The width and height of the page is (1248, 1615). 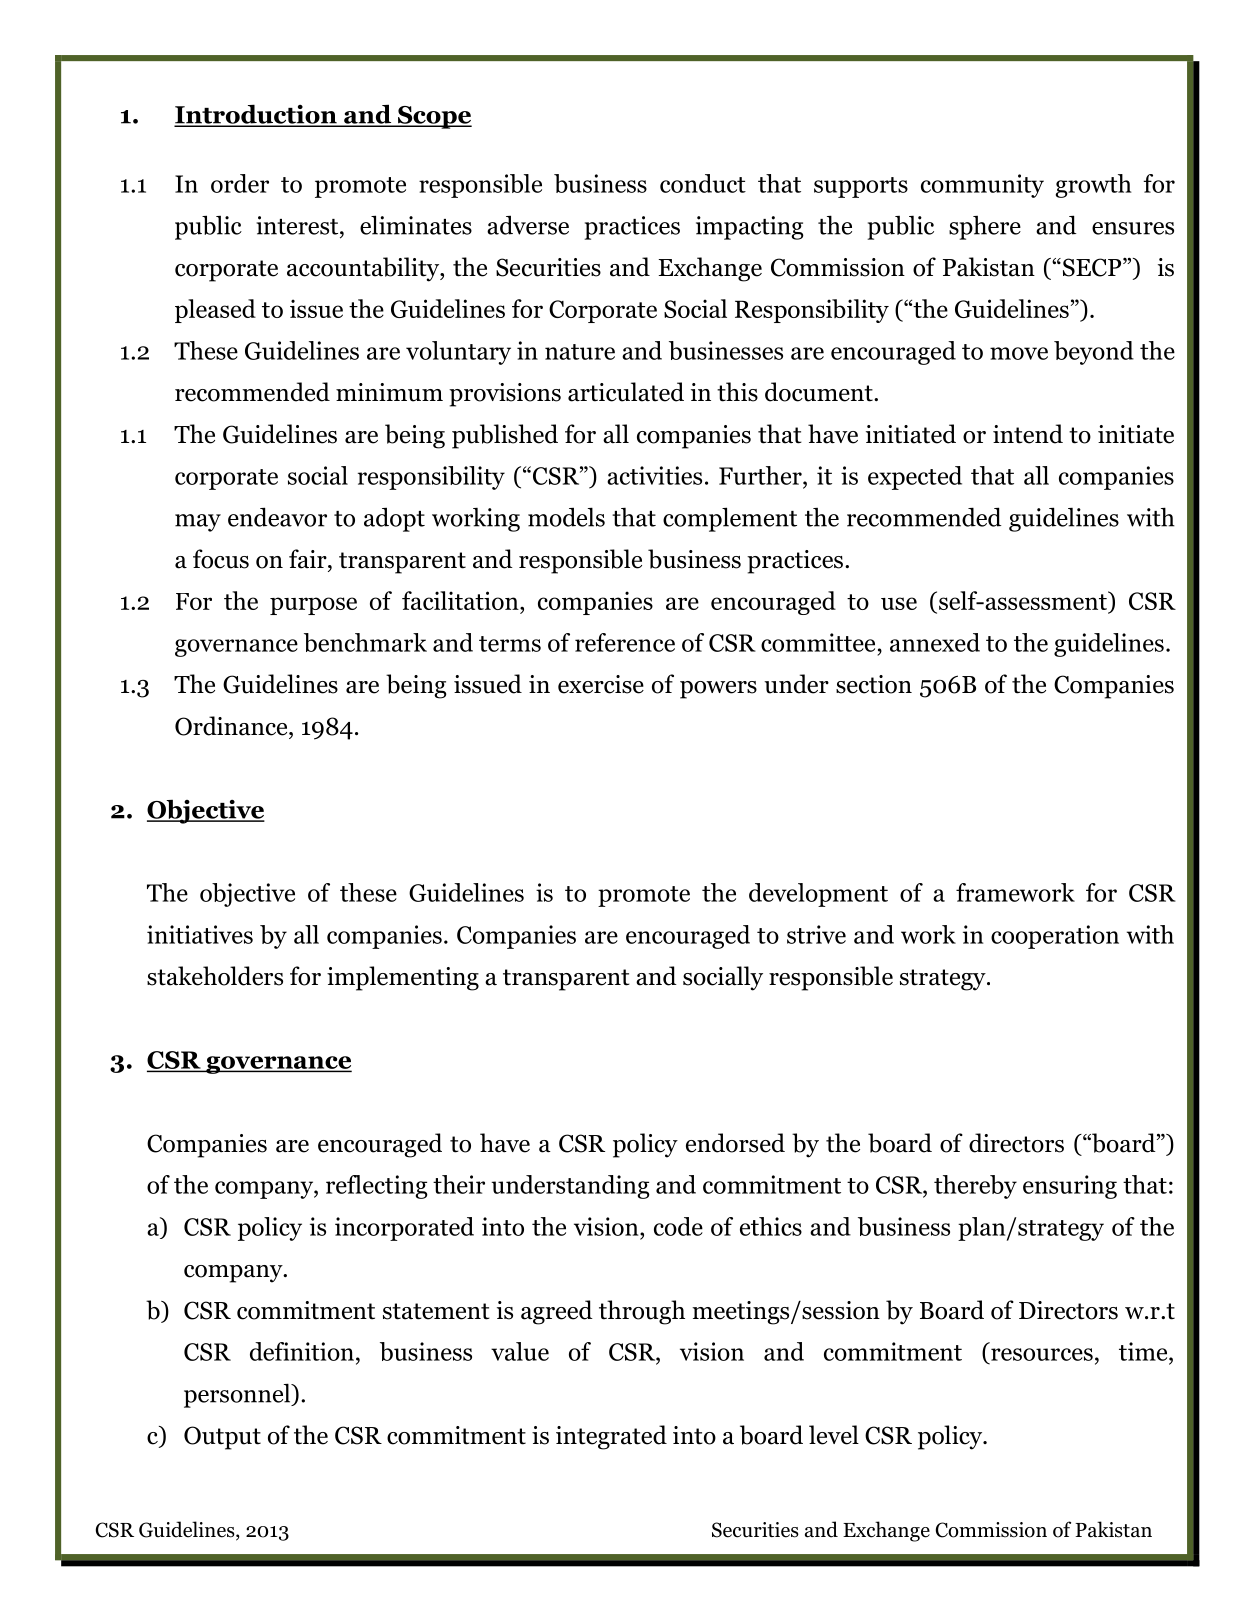 I want to click on resources, so click(x=1042, y=1354).
